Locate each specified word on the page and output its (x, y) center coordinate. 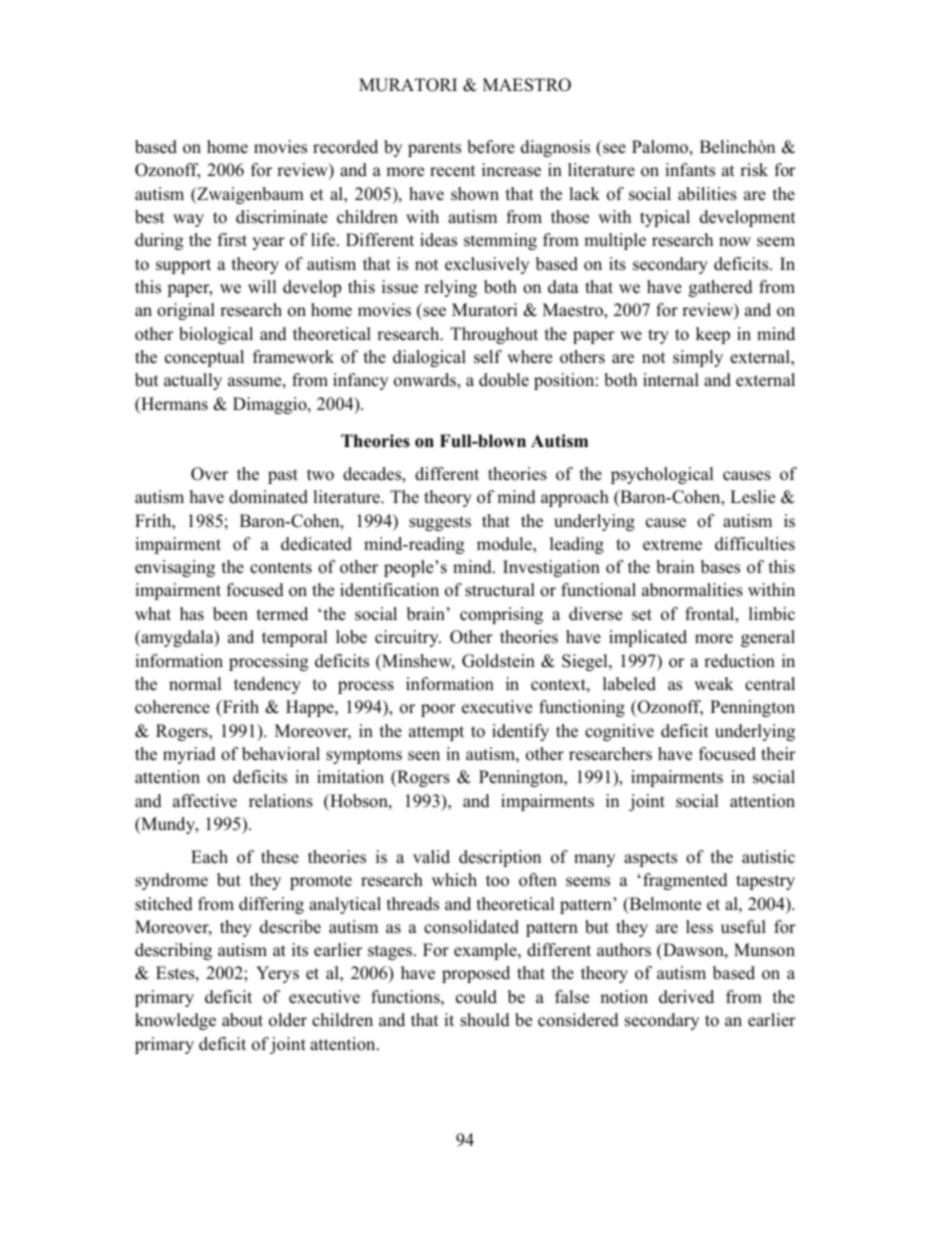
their (778, 754)
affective (205, 801)
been (230, 614)
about (242, 1020)
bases (720, 567)
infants (690, 170)
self (488, 357)
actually (193, 381)
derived (686, 997)
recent (453, 171)
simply (698, 358)
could (476, 997)
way (188, 220)
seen (424, 756)
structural (500, 590)
